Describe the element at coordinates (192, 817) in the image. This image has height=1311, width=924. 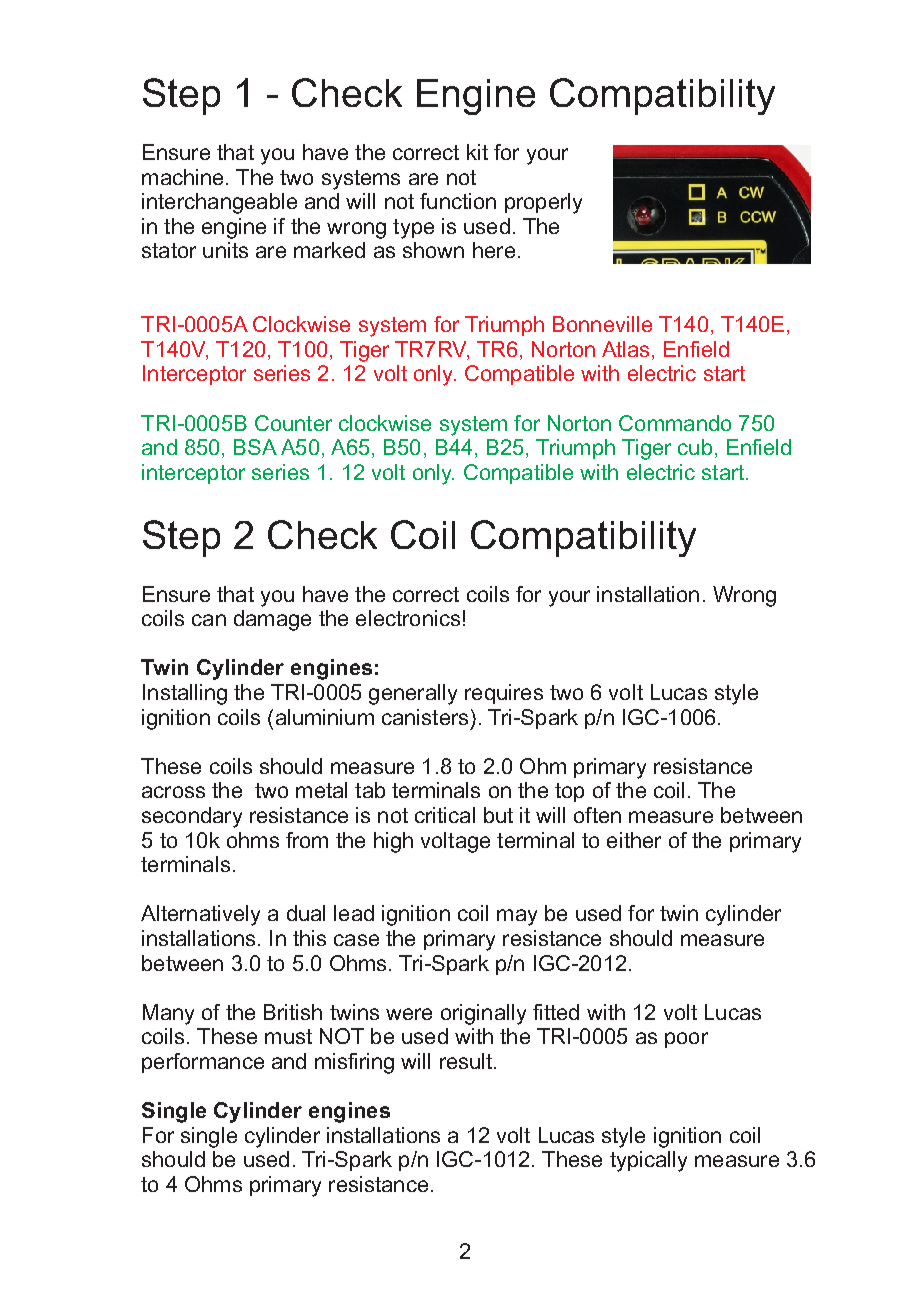
I see `secondary` at that location.
